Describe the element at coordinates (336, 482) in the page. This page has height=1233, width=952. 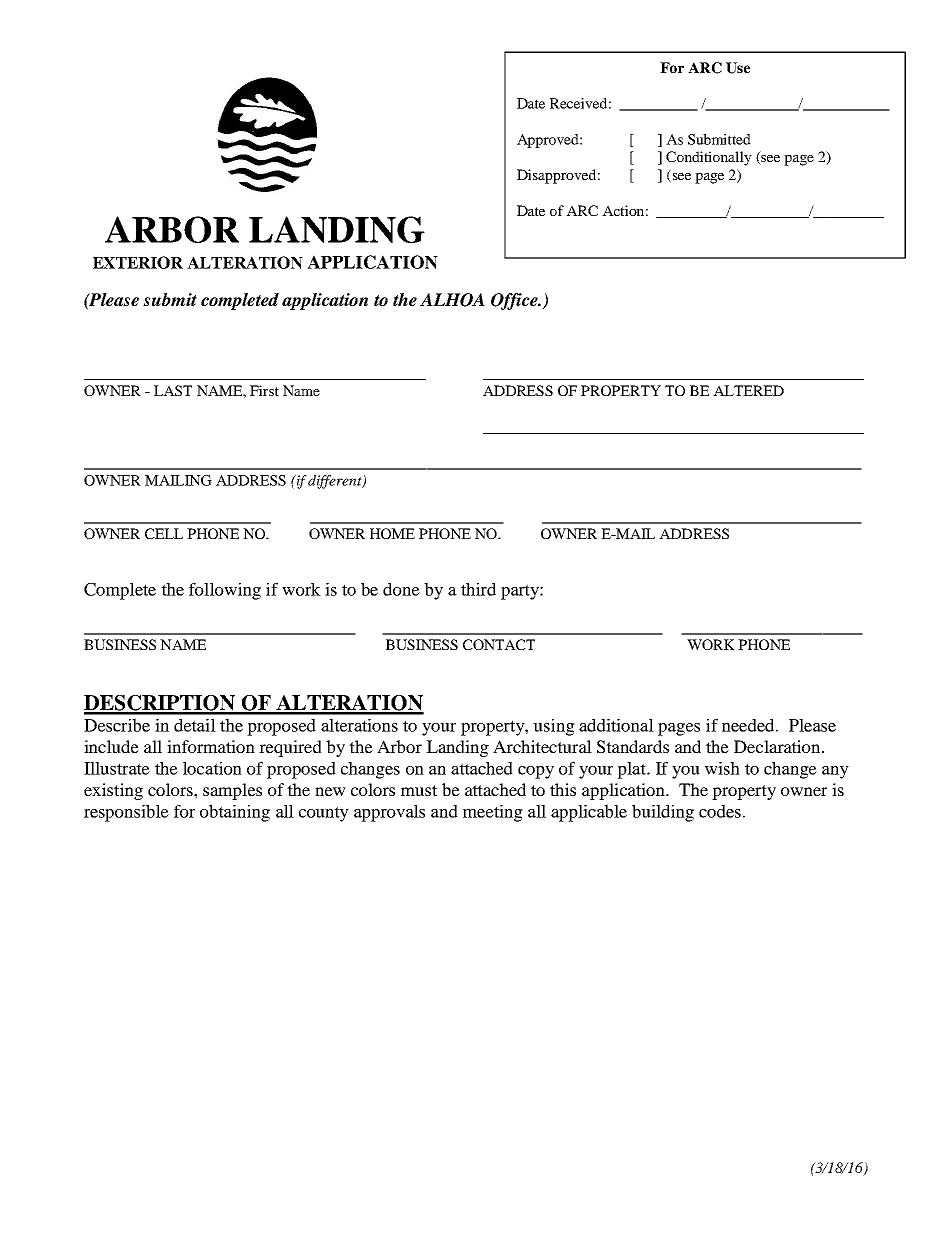
I see `different` at that location.
